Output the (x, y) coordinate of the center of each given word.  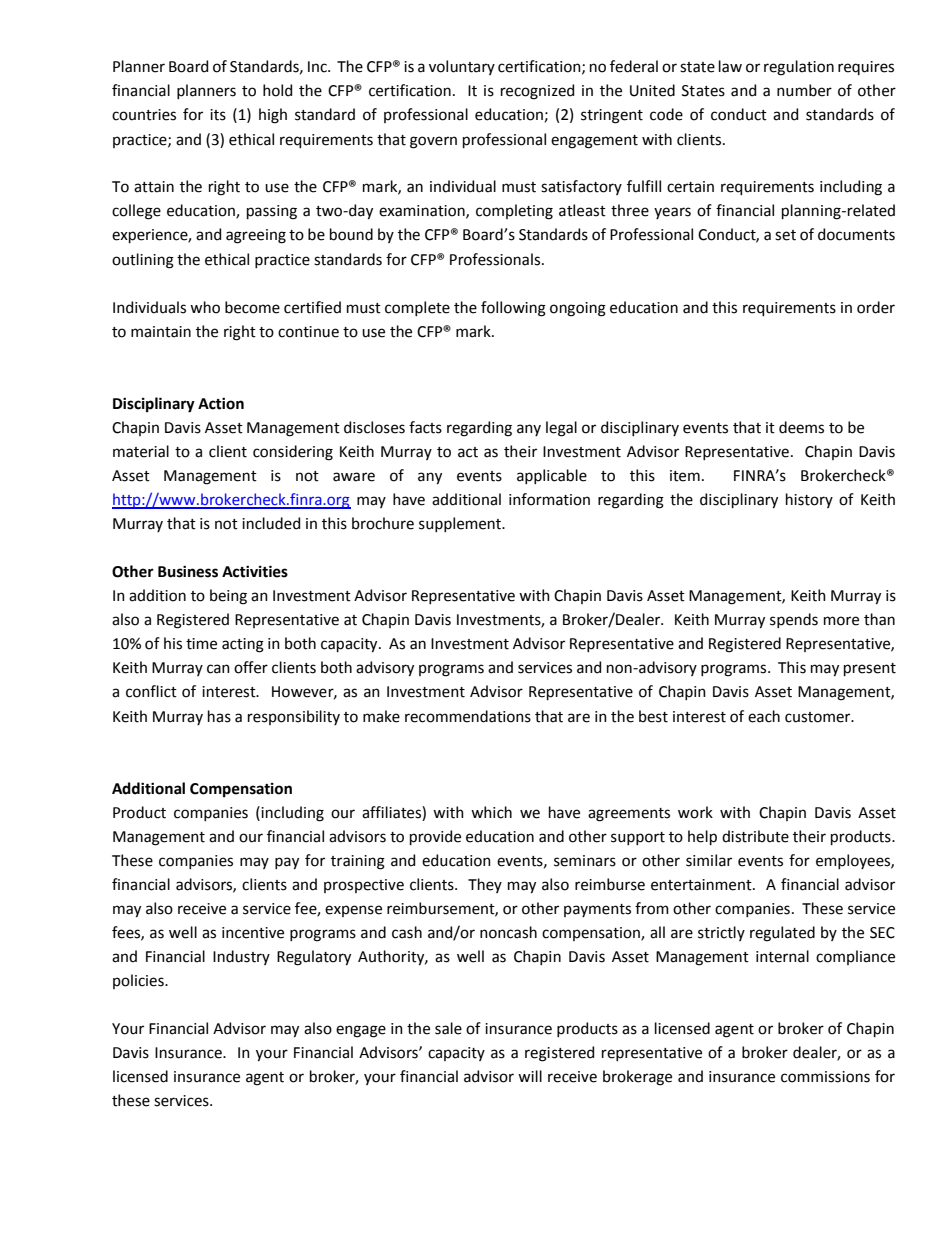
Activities (255, 571)
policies (139, 981)
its (218, 115)
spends (794, 620)
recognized (537, 92)
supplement (461, 524)
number (804, 90)
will (530, 1076)
